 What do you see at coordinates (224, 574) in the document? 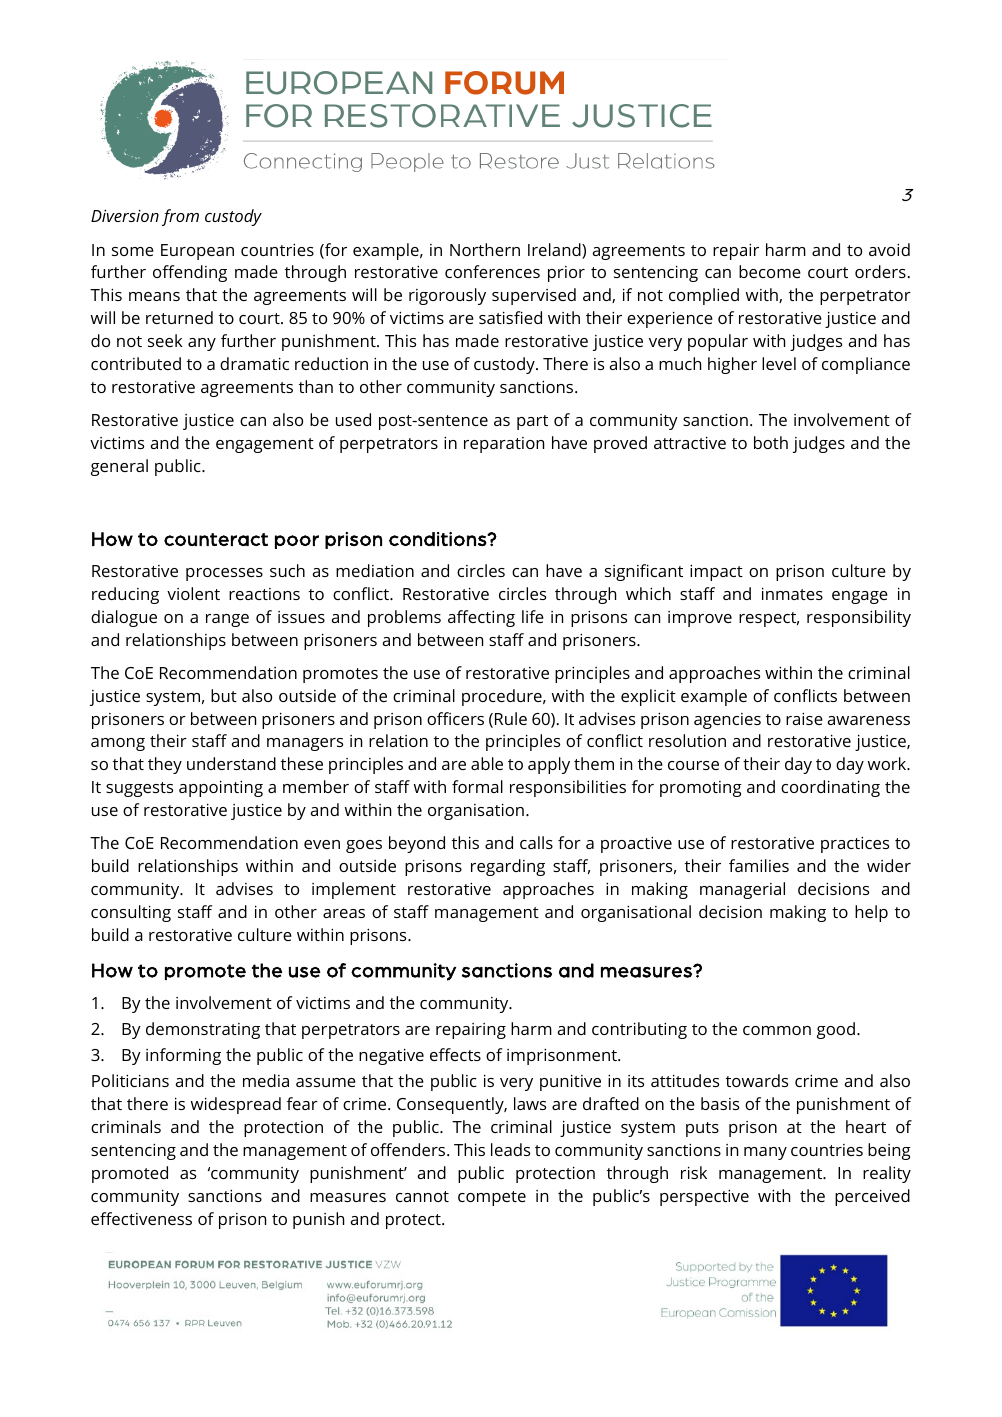
I see `processes` at bounding box center [224, 574].
